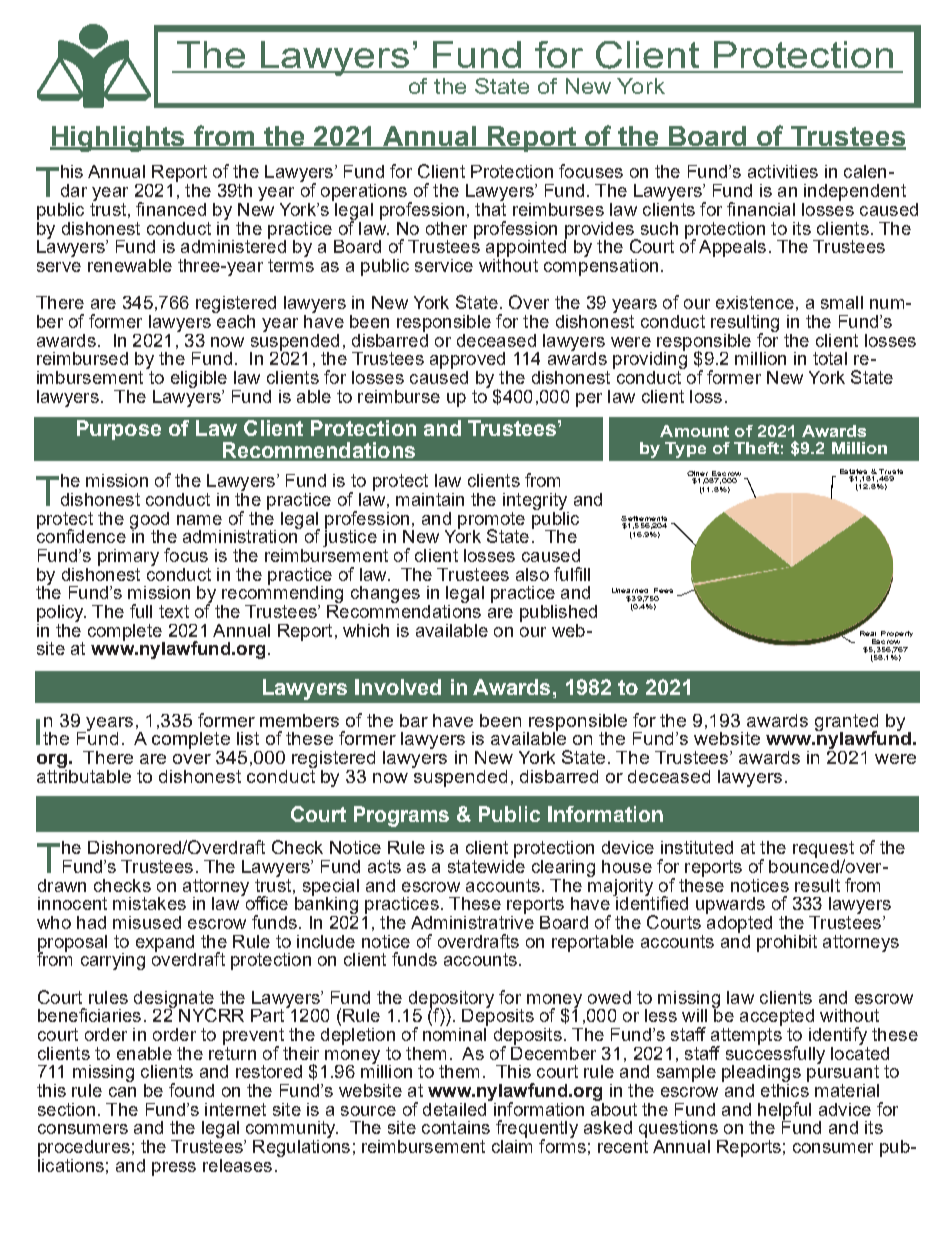 Image resolution: width=952 pixels, height=1233 pixels. Describe the element at coordinates (756, 448) in the page. I see `Theft` at that location.
